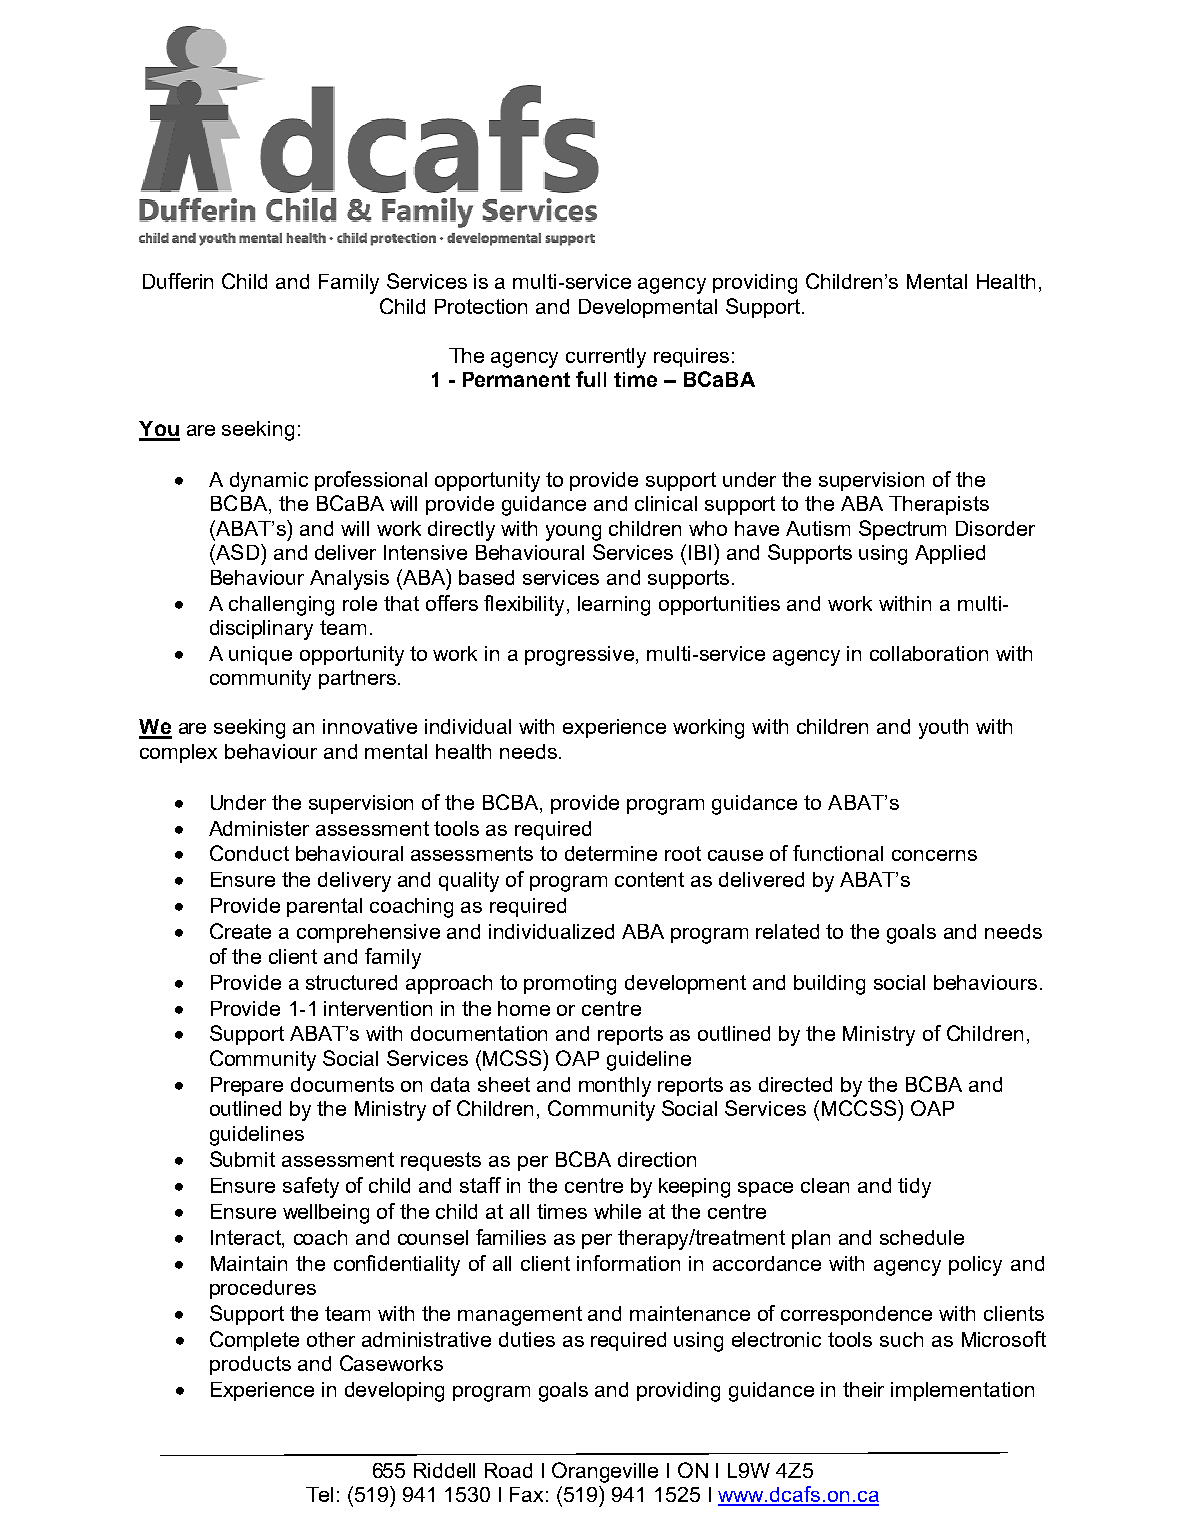  Describe the element at coordinates (269, 482) in the screenshot. I see `dynamic` at that location.
